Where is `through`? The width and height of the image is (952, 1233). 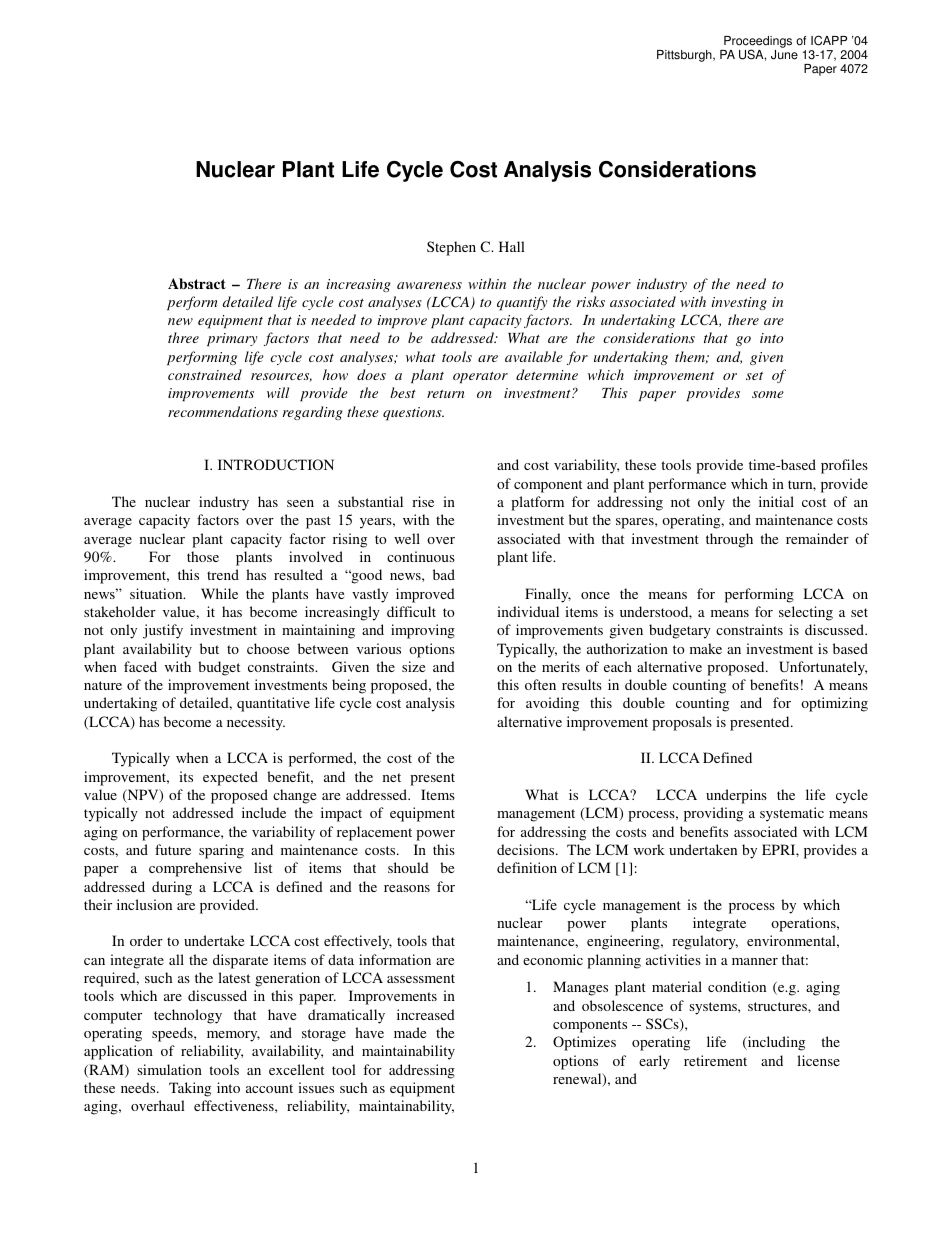
through is located at coordinates (729, 540).
